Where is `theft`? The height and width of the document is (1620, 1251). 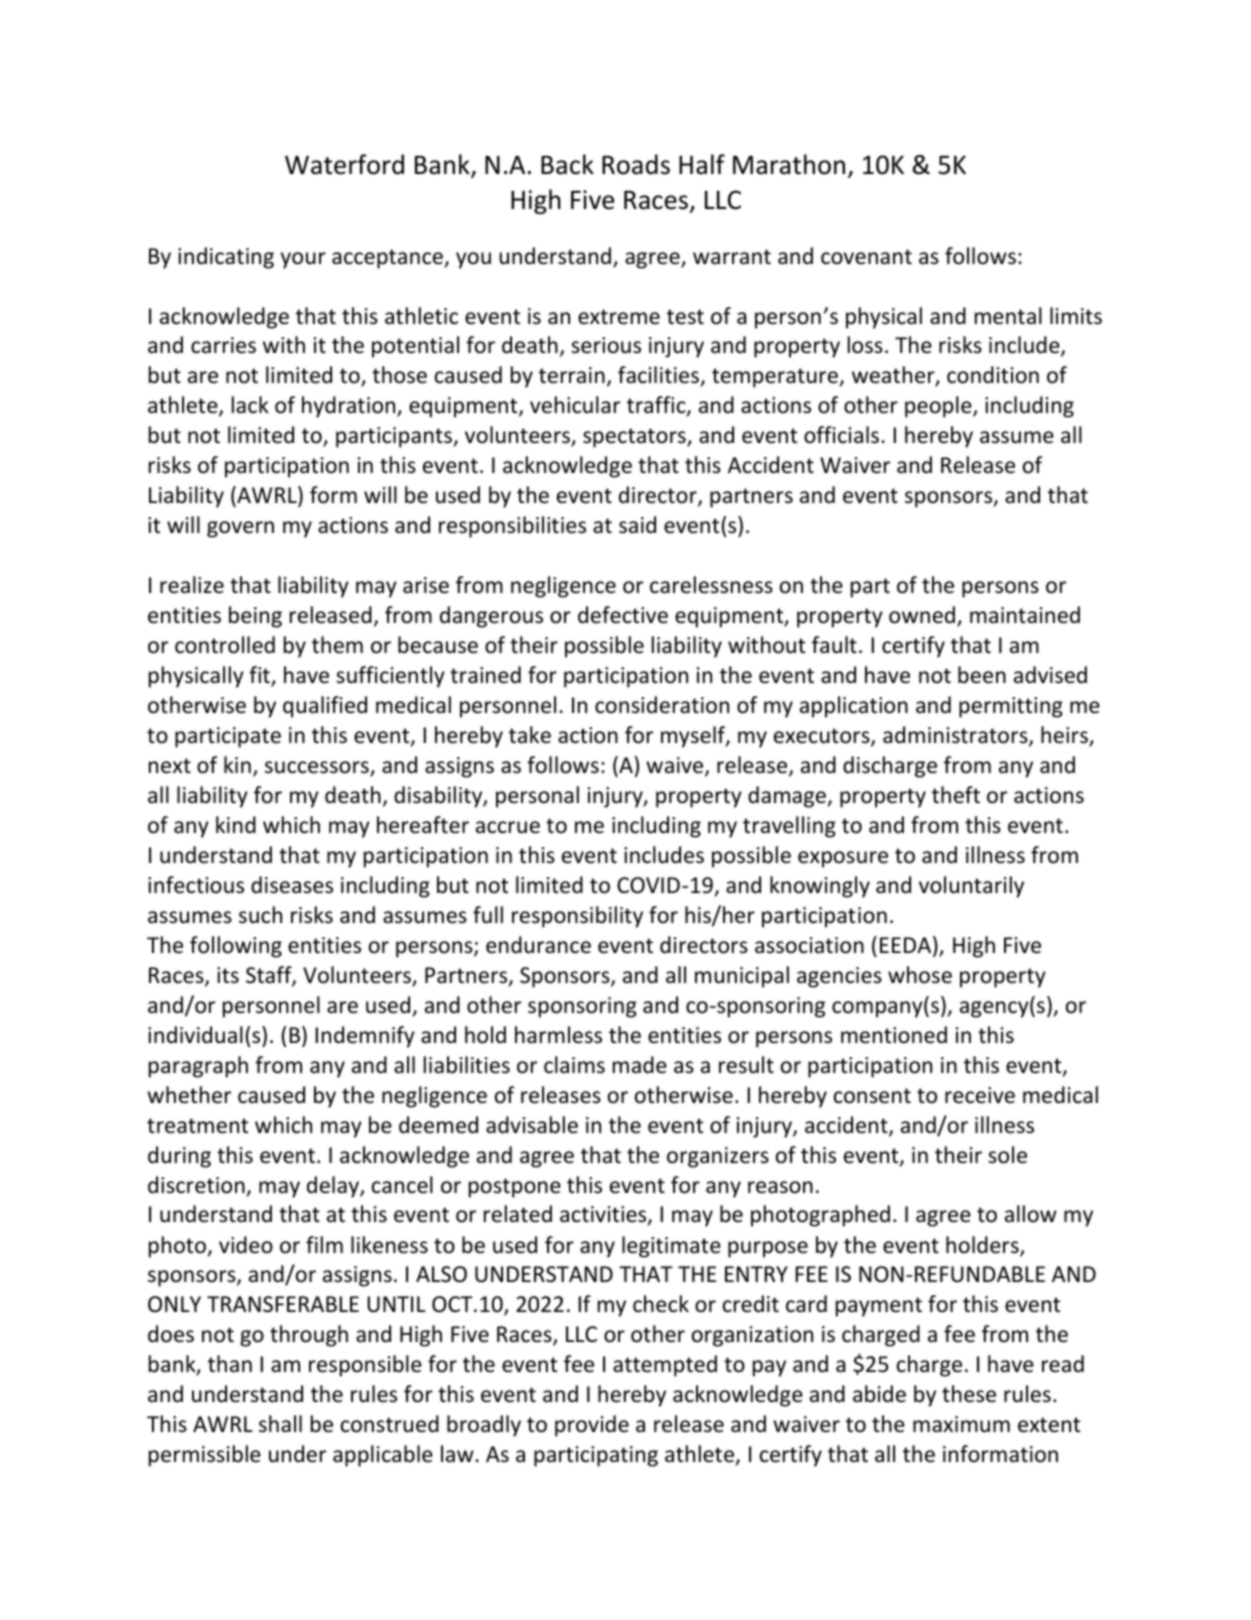
theft is located at coordinates (956, 795).
